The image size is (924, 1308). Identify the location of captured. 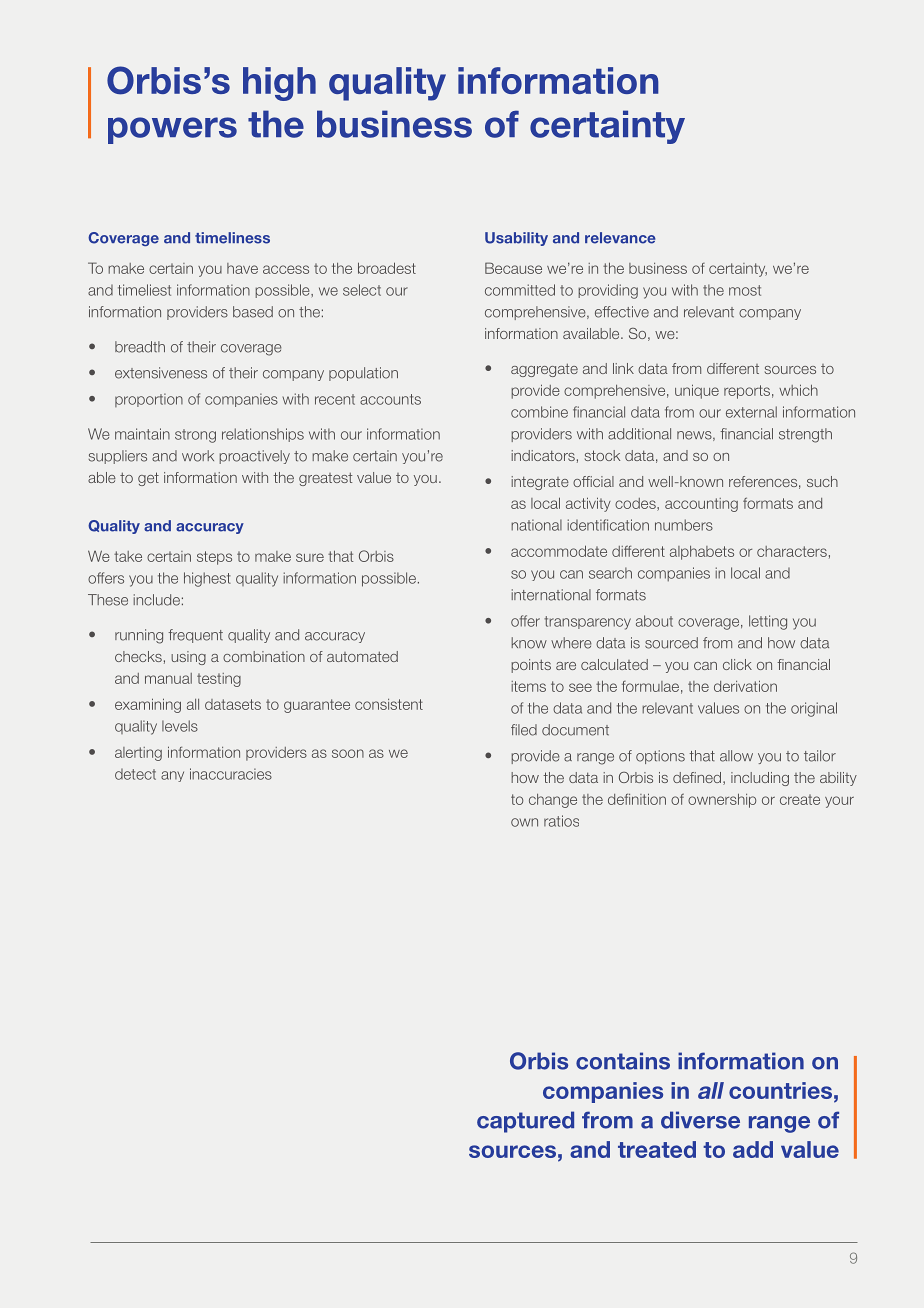
(525, 1122).
